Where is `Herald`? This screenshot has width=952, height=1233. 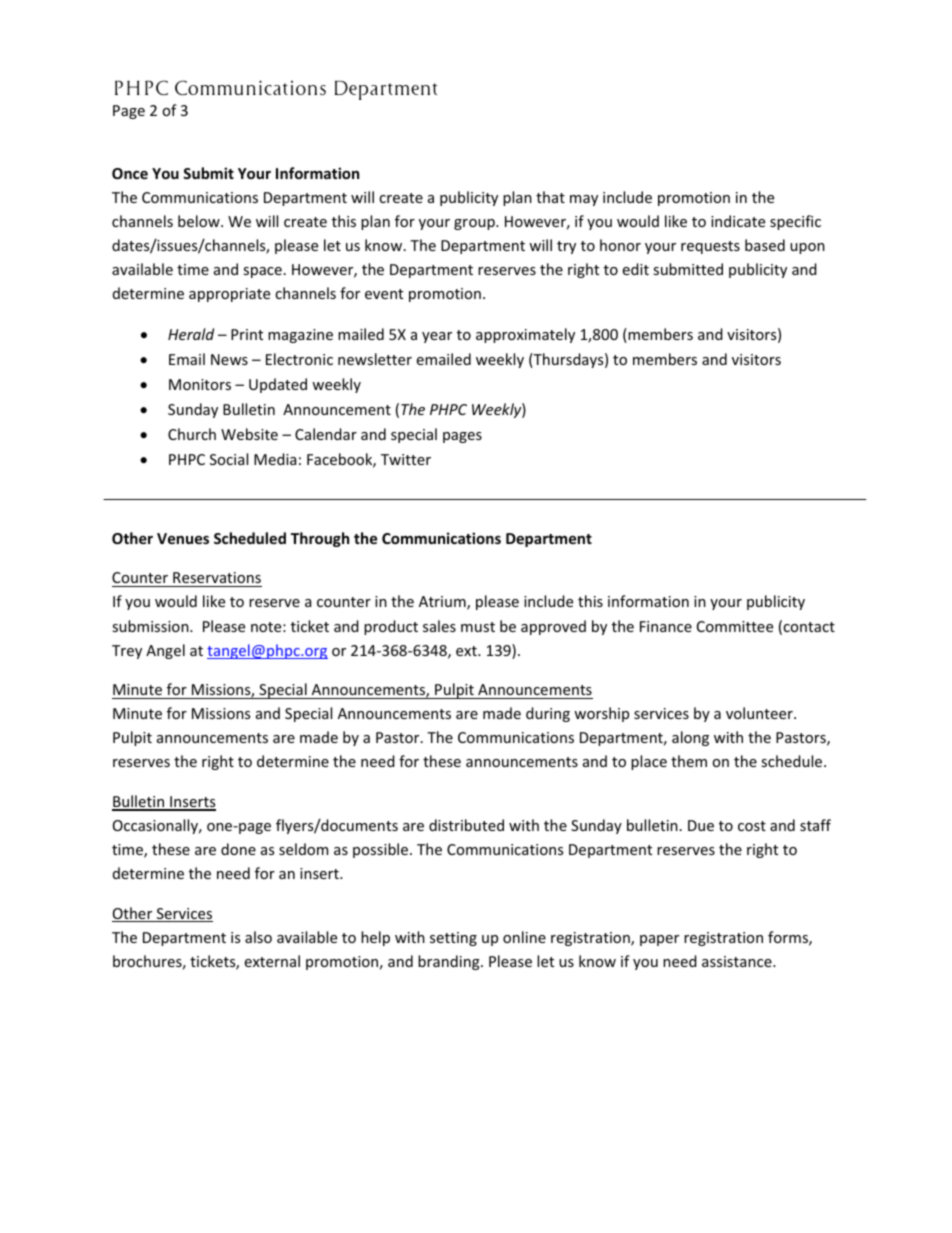
Herald is located at coordinates (191, 334).
